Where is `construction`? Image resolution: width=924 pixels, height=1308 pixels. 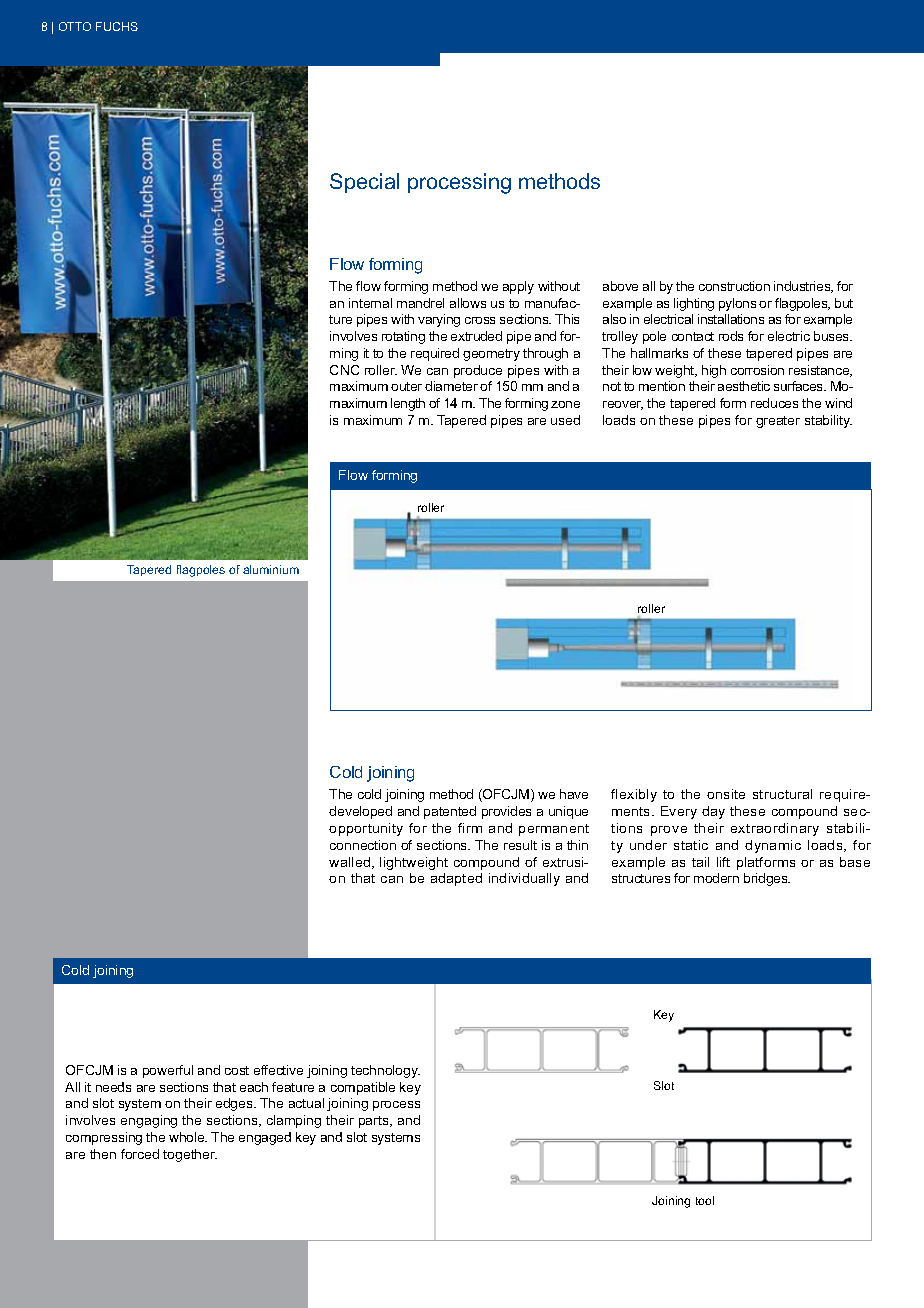 construction is located at coordinates (734, 286).
